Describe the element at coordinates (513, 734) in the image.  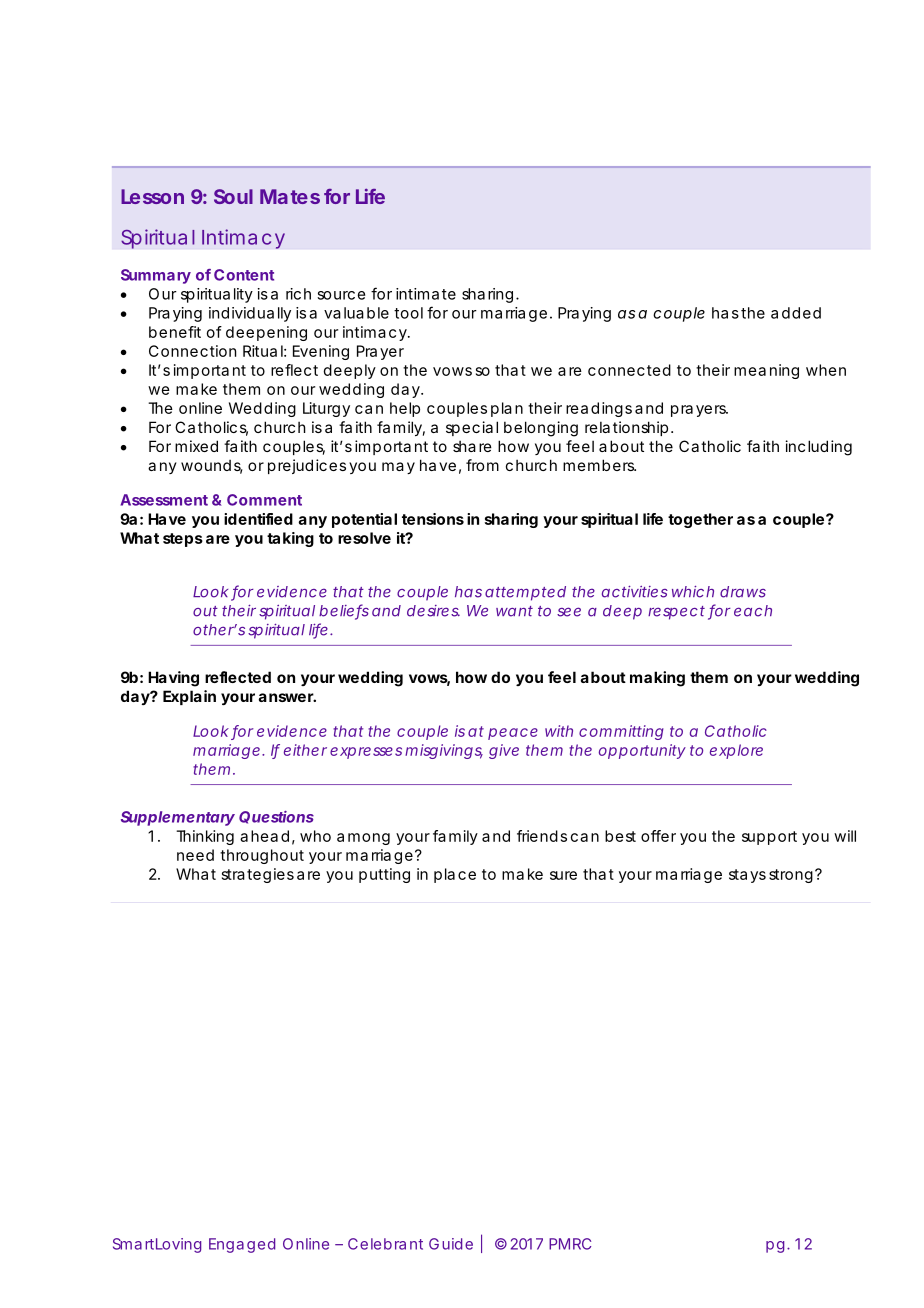
I see `peace` at that location.
